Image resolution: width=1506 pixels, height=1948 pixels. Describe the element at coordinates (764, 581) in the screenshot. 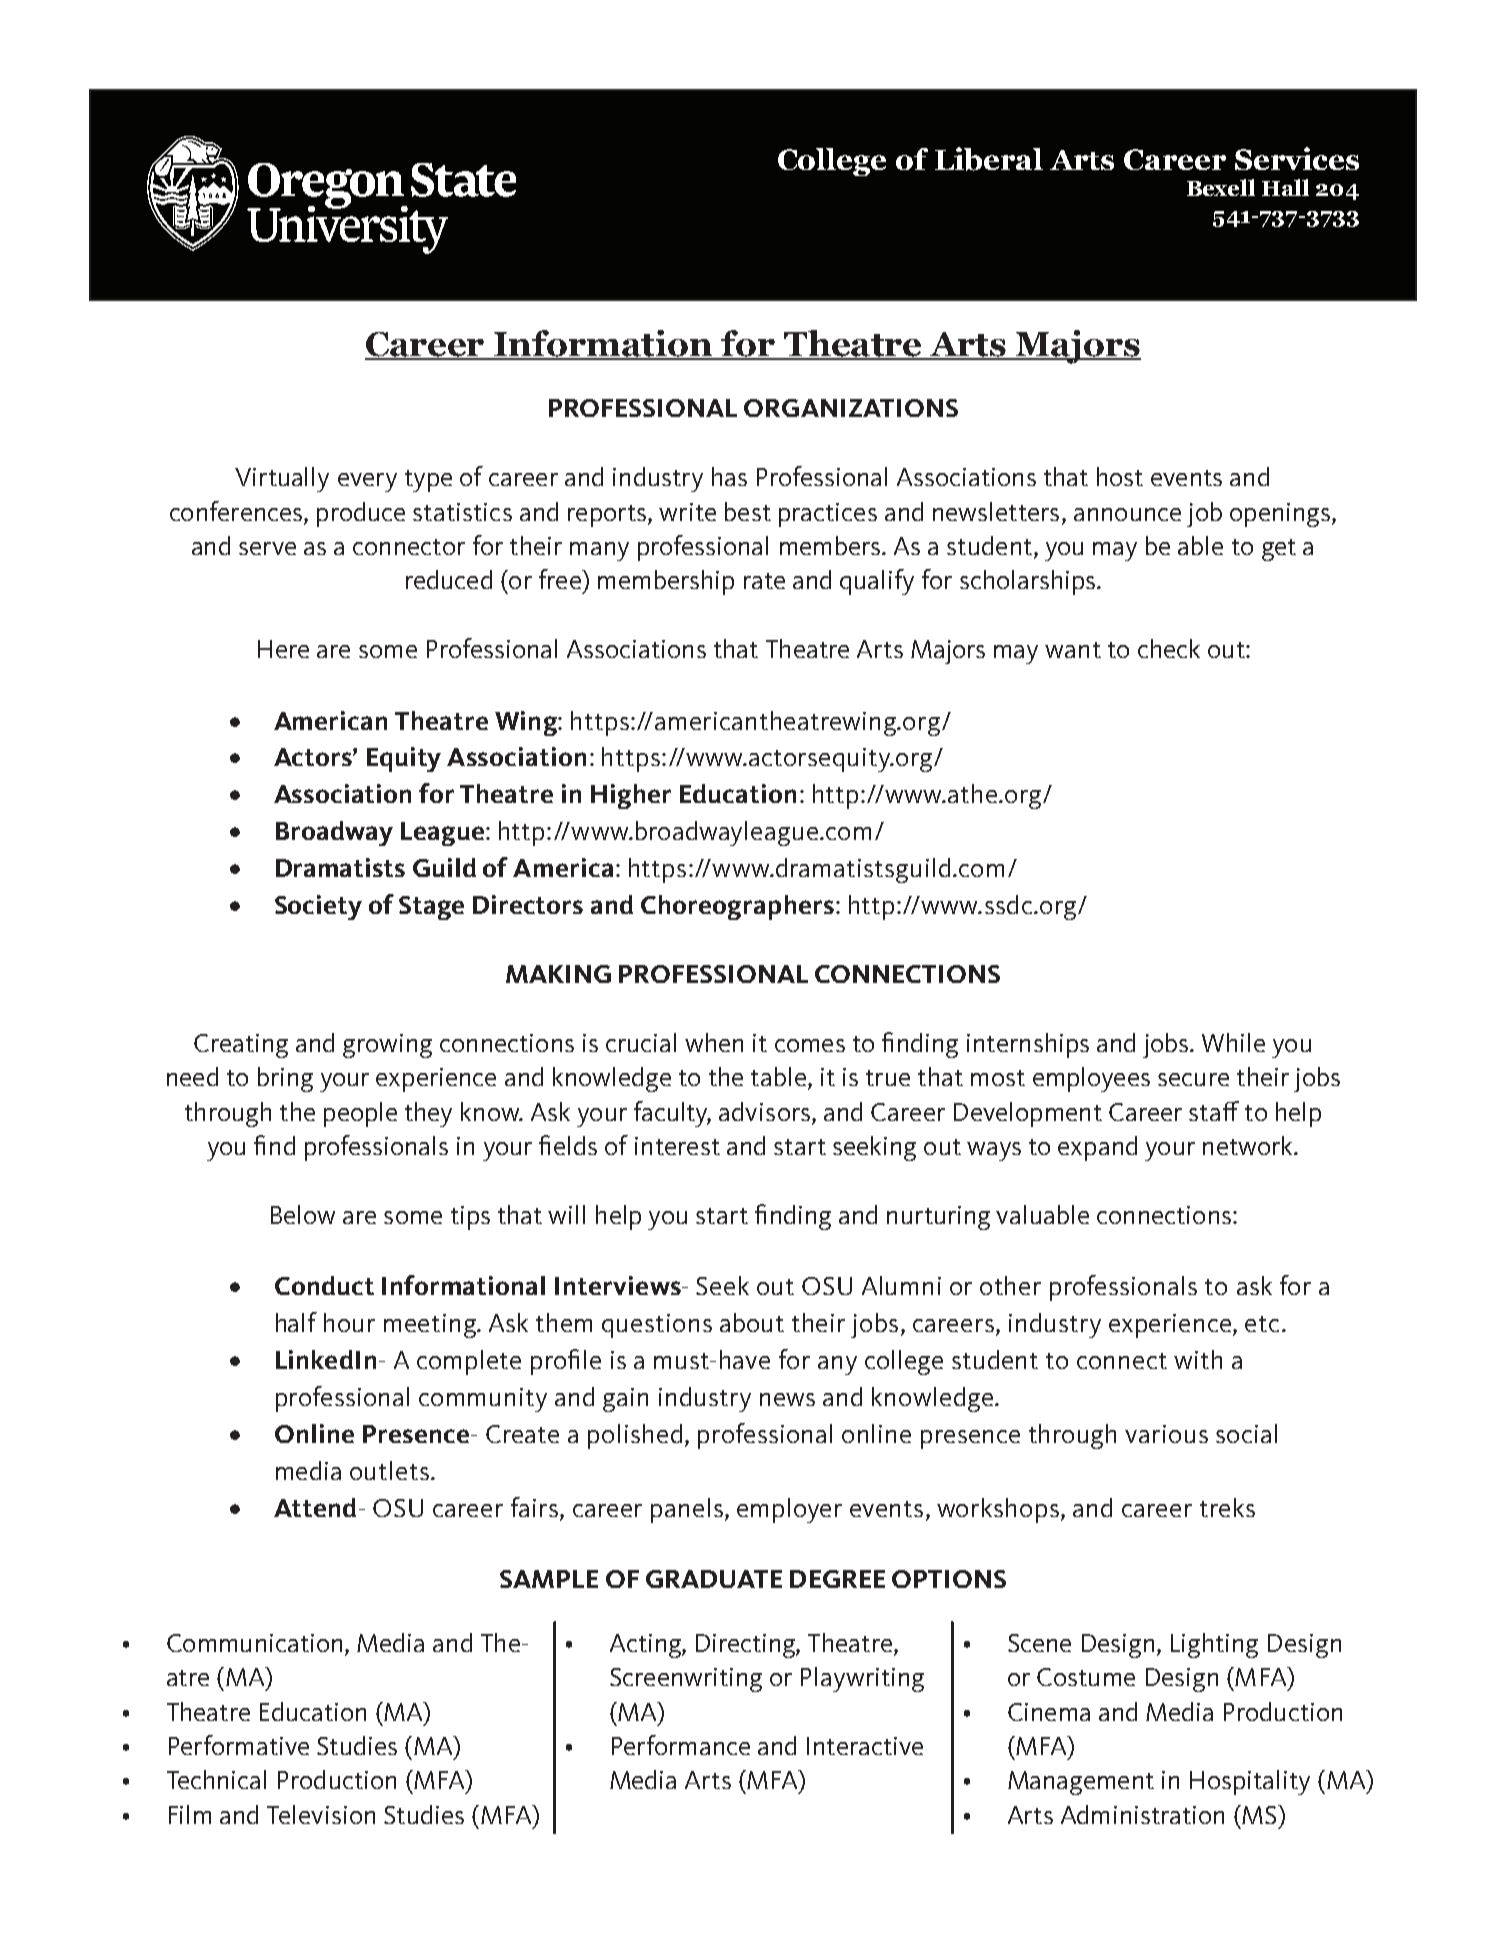

I see `rate` at that location.
